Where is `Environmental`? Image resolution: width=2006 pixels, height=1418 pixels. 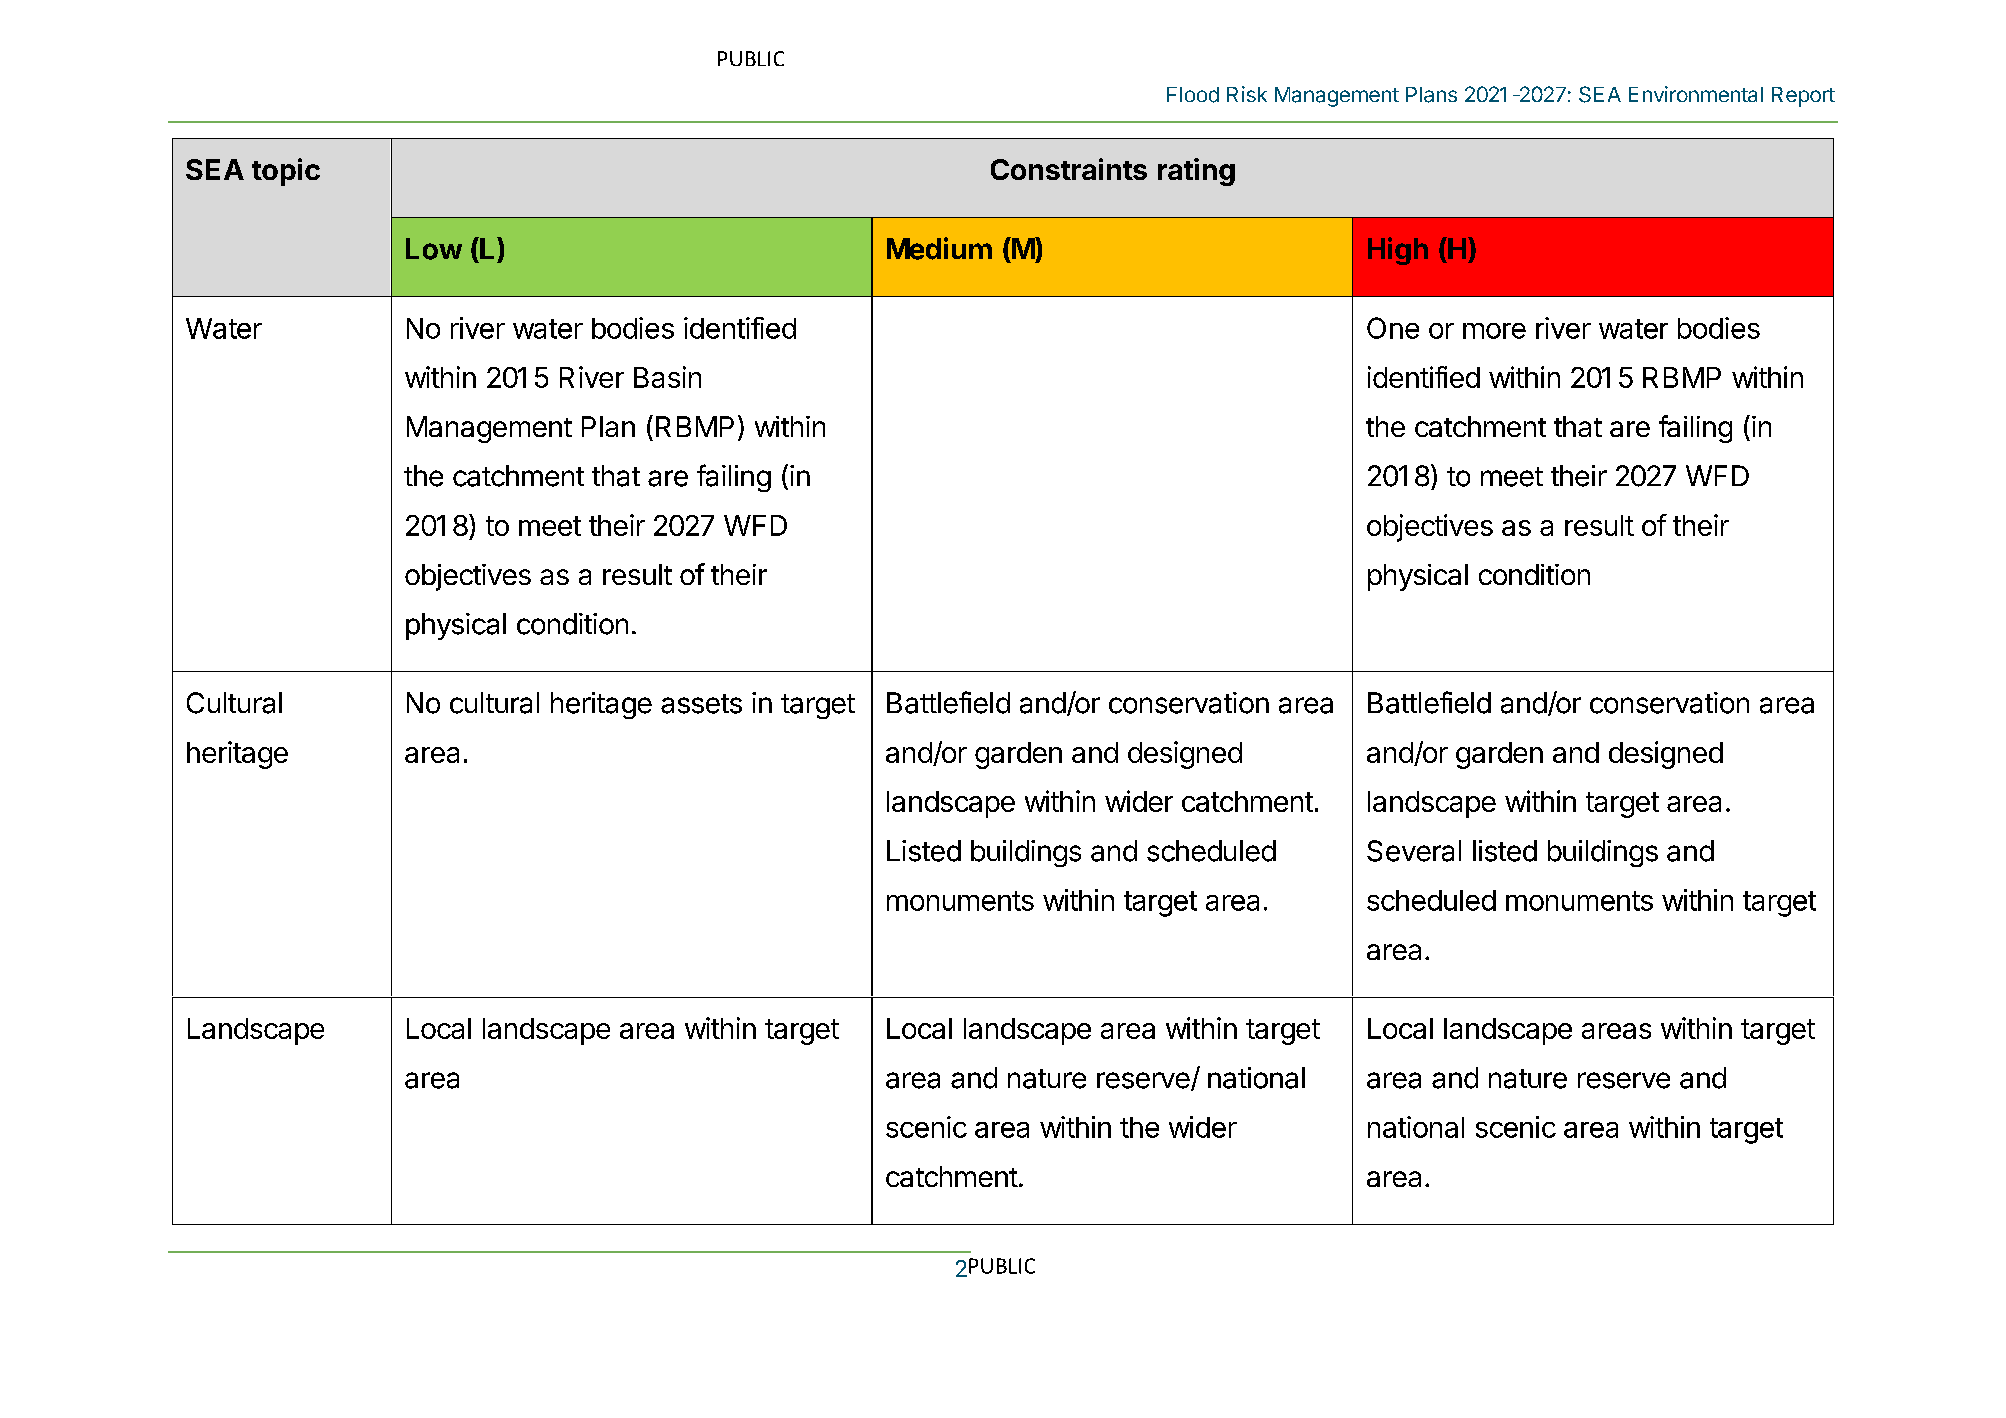
Environmental is located at coordinates (1696, 94).
